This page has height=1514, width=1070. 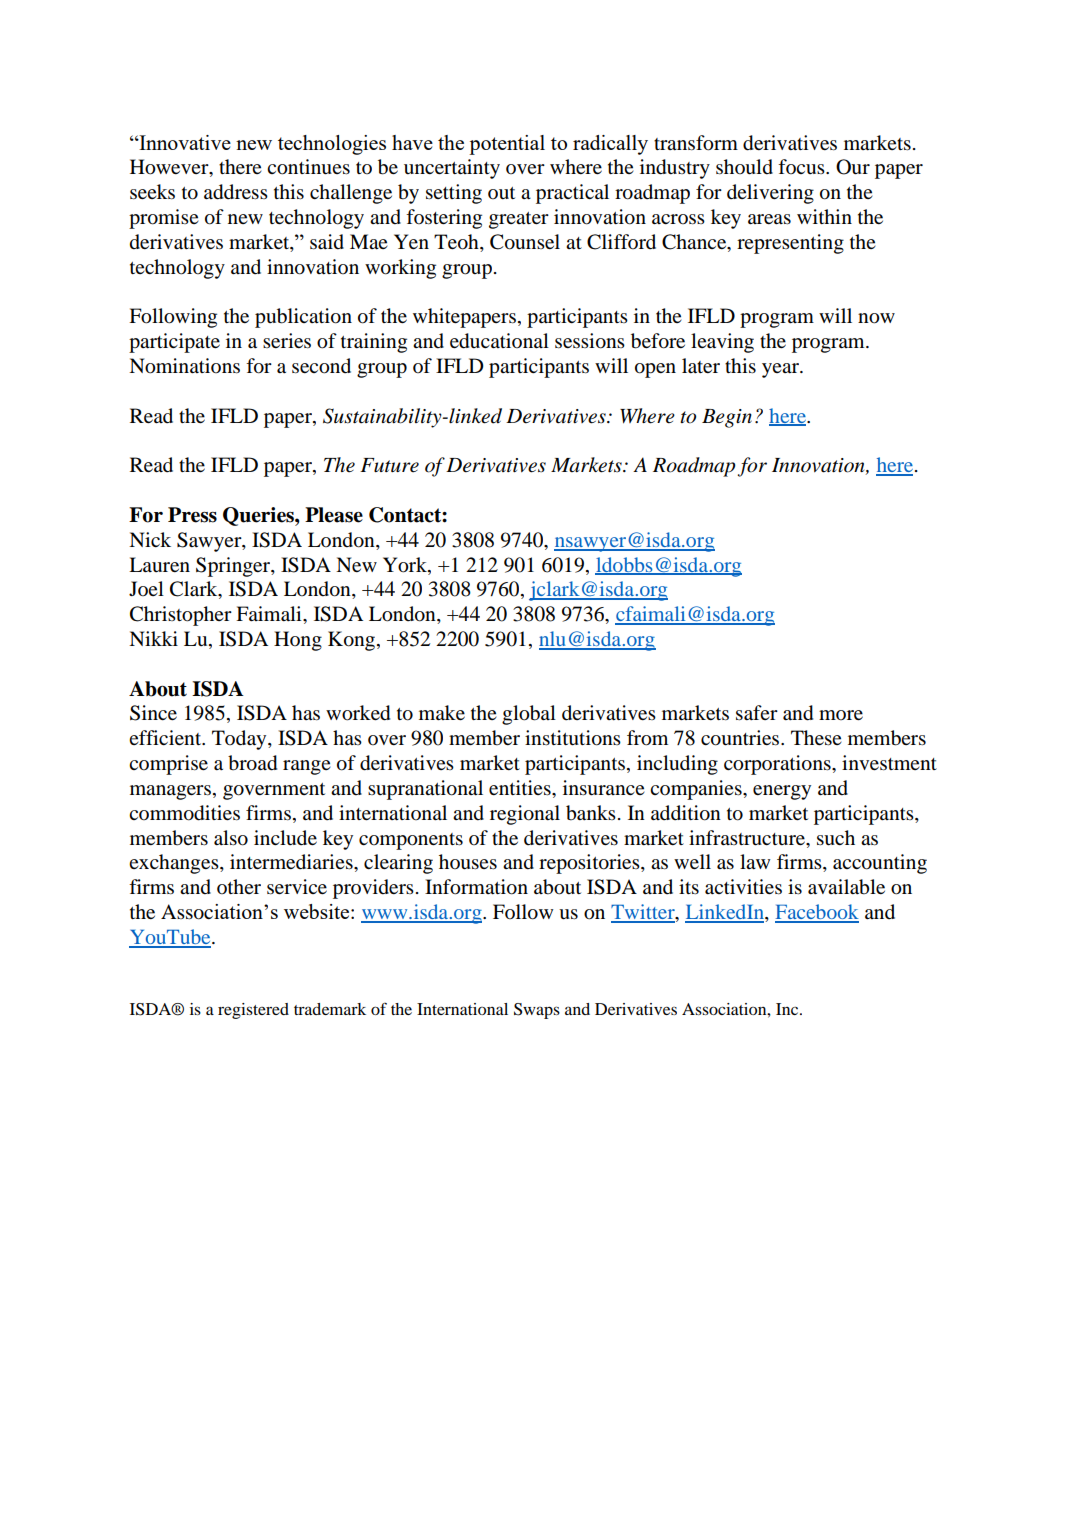 I want to click on energy, so click(x=782, y=792).
